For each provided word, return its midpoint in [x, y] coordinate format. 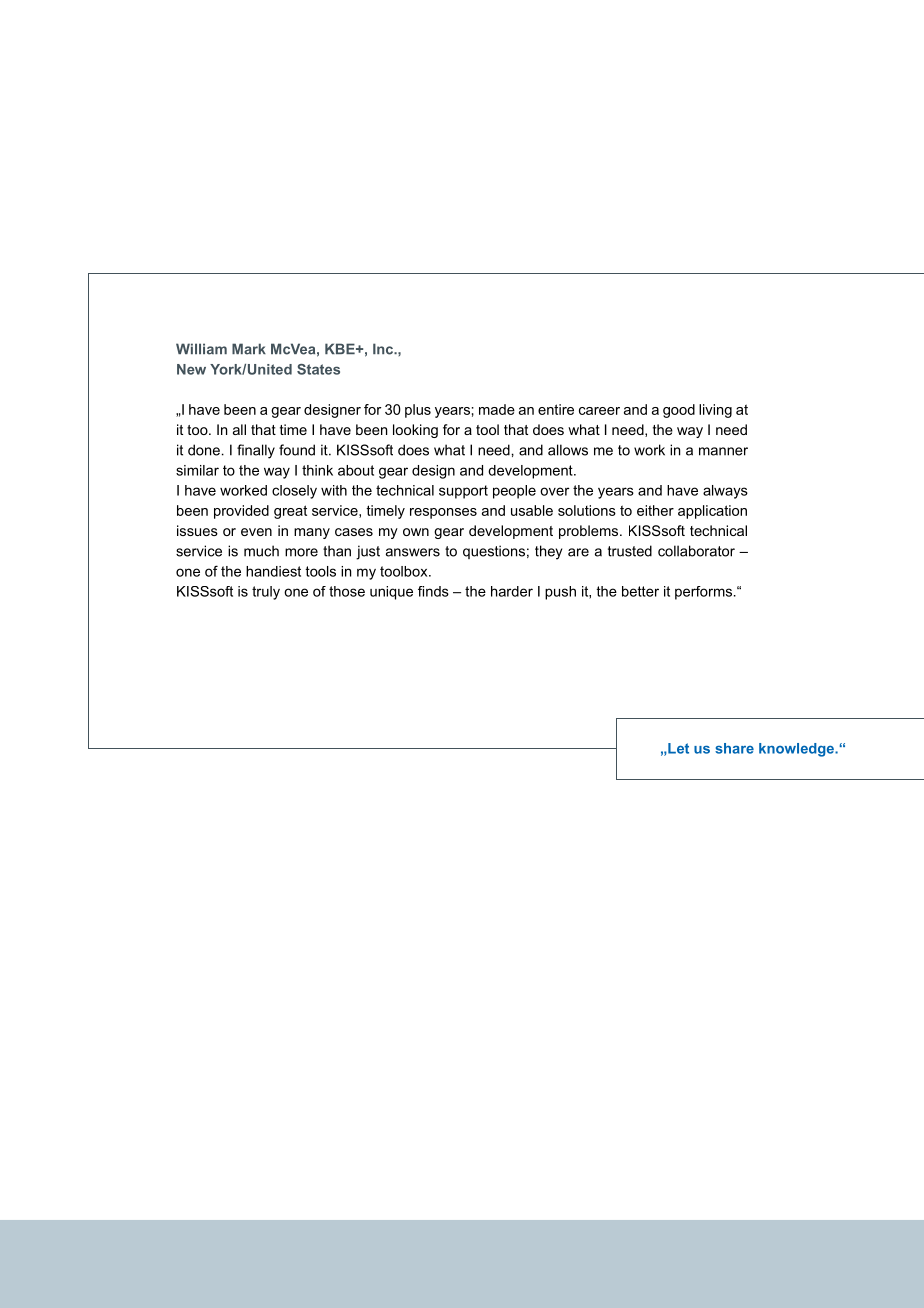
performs [703, 593]
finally [256, 451]
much [261, 551]
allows [568, 450]
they [548, 552]
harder [512, 591]
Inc [384, 349]
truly [266, 593]
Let [677, 748]
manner [723, 451]
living [715, 411]
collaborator [696, 551]
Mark [249, 349]
